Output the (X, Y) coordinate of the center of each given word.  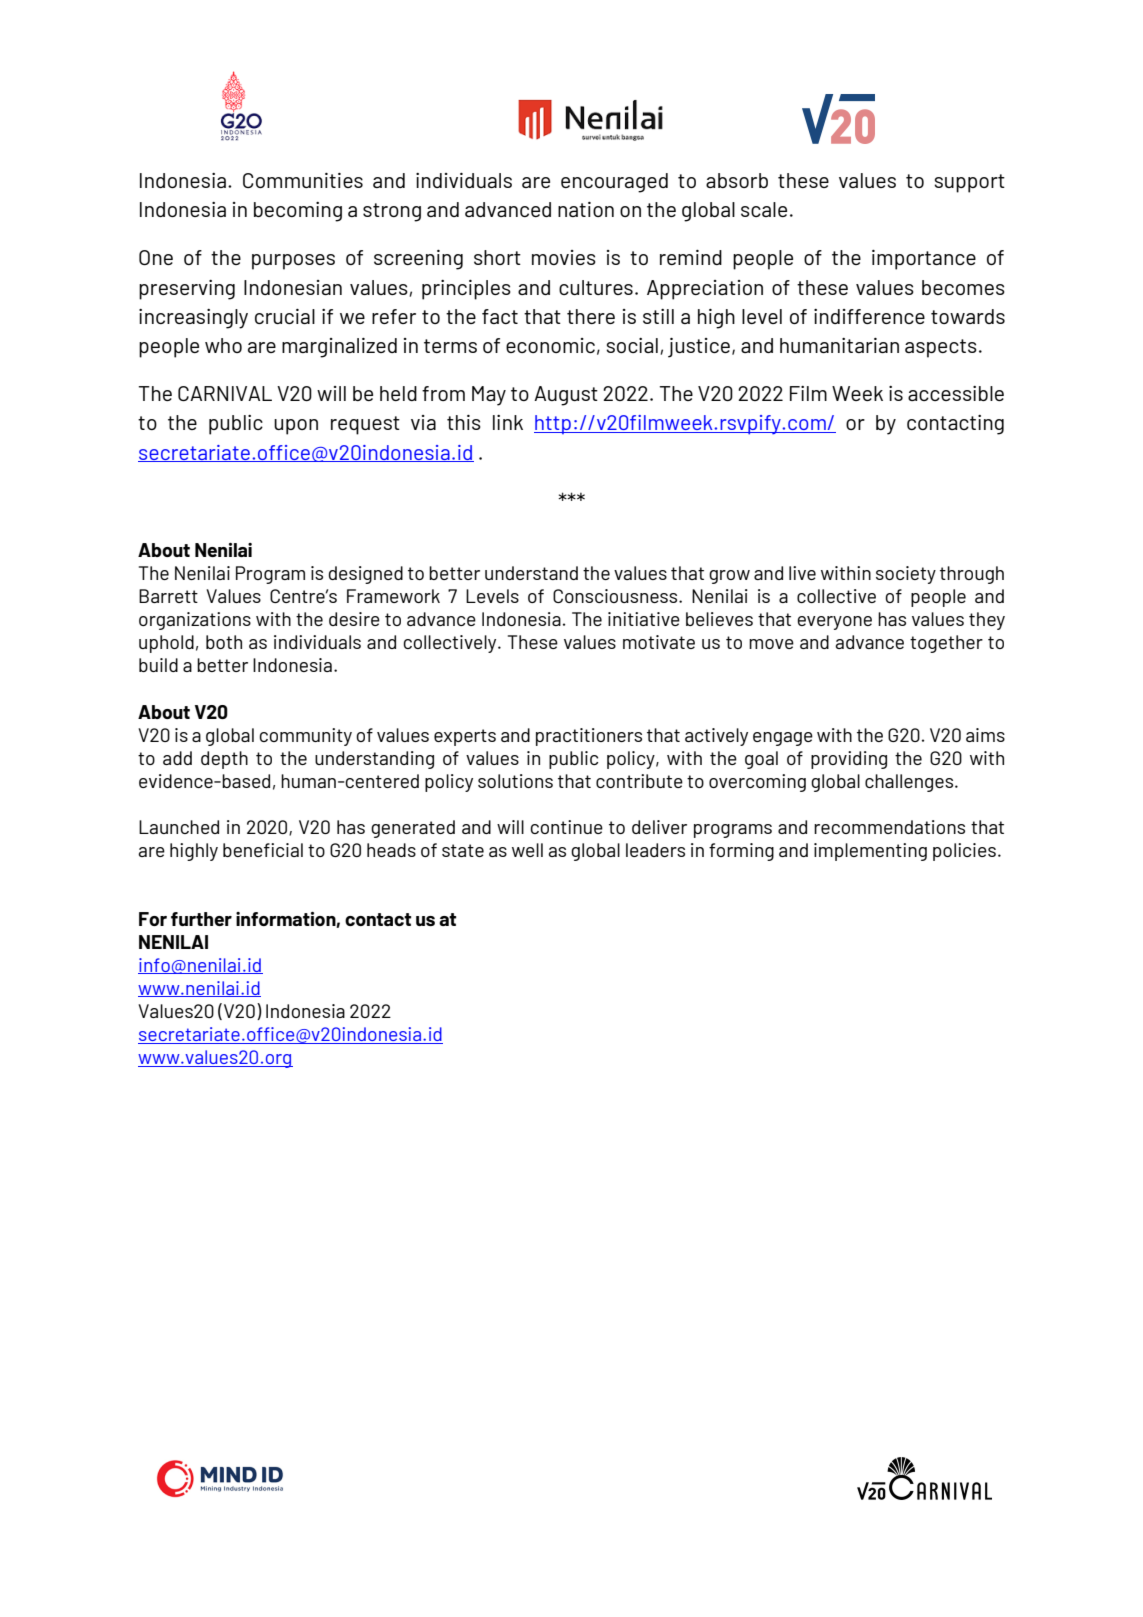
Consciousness (616, 596)
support (969, 183)
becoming (298, 212)
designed (366, 575)
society (906, 575)
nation (586, 209)
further (201, 919)
